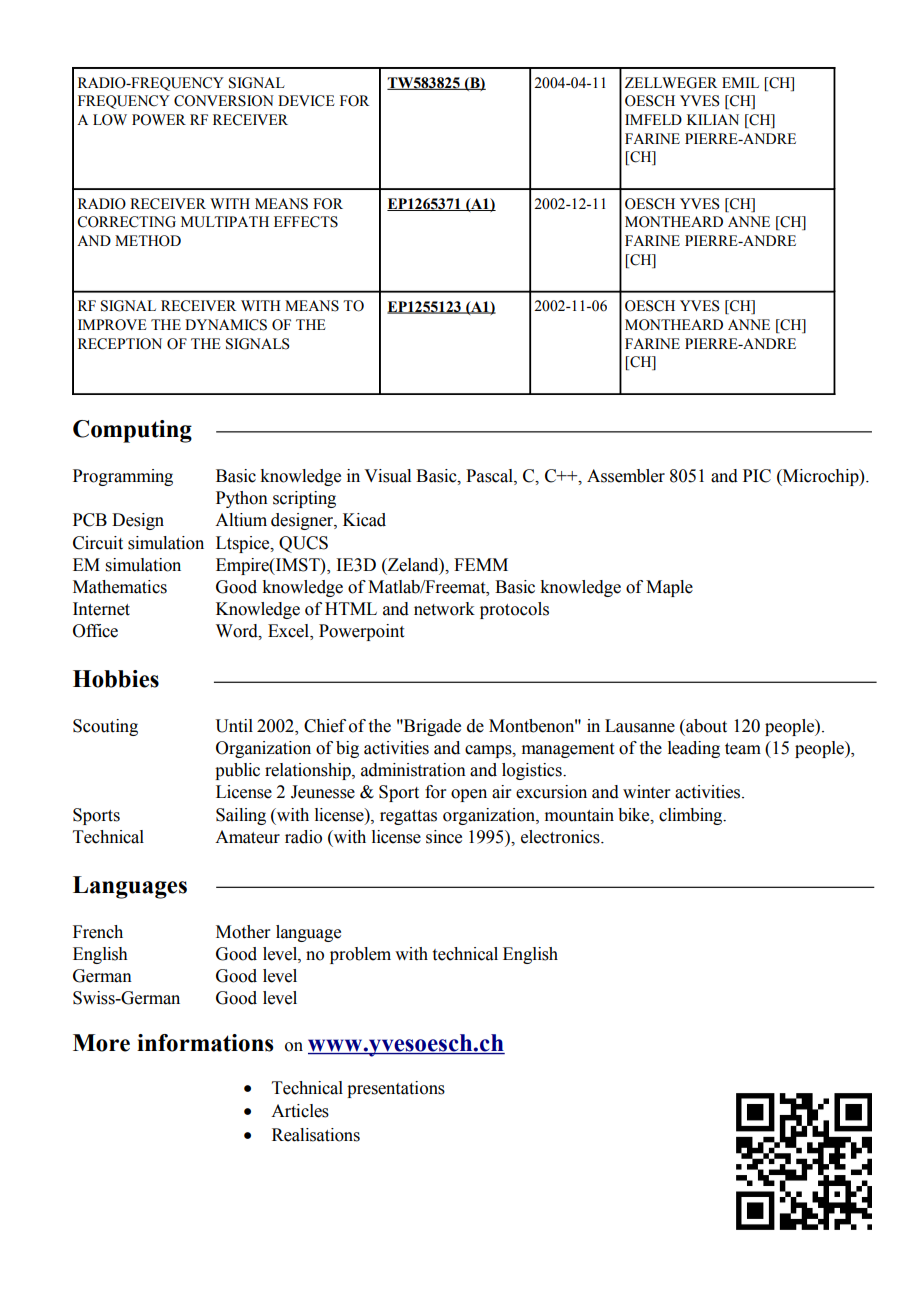 This screenshot has height=1308, width=924. Describe the element at coordinates (237, 771) in the screenshot. I see `public` at that location.
